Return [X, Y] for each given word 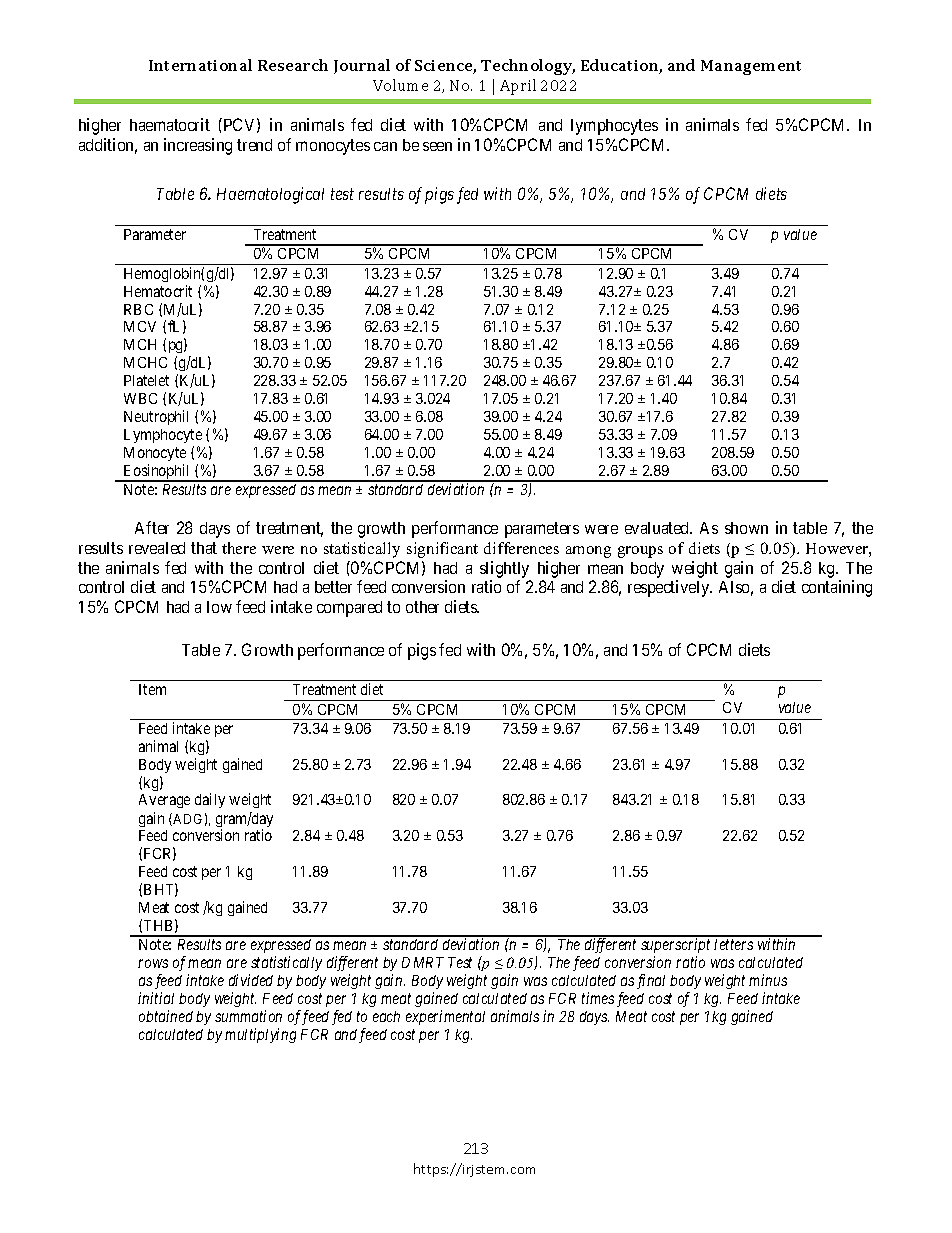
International [200, 65]
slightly [504, 569]
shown [746, 528]
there [239, 548]
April [518, 87]
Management [751, 67]
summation [248, 1016]
